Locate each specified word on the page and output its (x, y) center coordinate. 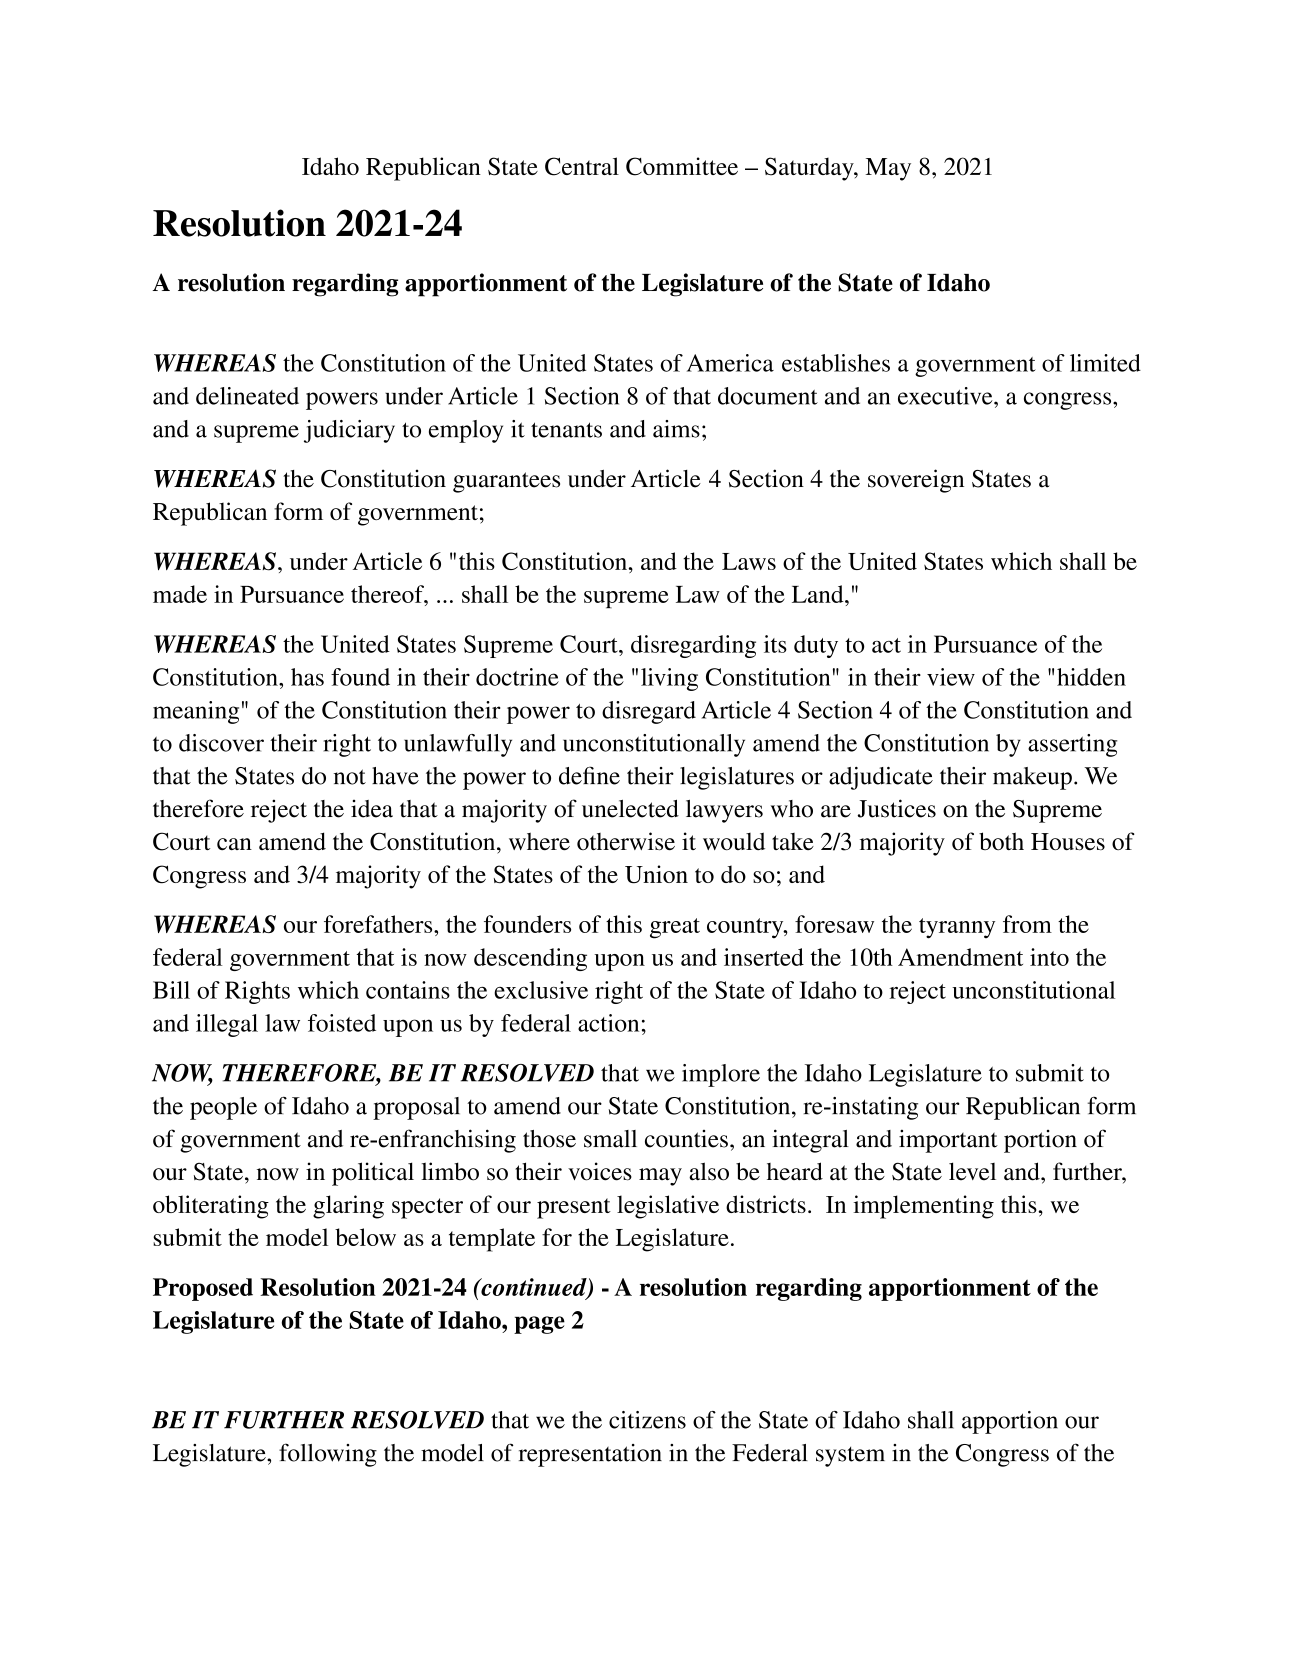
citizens (647, 1420)
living (669, 679)
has (307, 677)
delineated (247, 396)
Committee (682, 166)
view (951, 677)
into (1049, 957)
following (328, 1455)
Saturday (810, 169)
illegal (227, 1025)
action (608, 1023)
